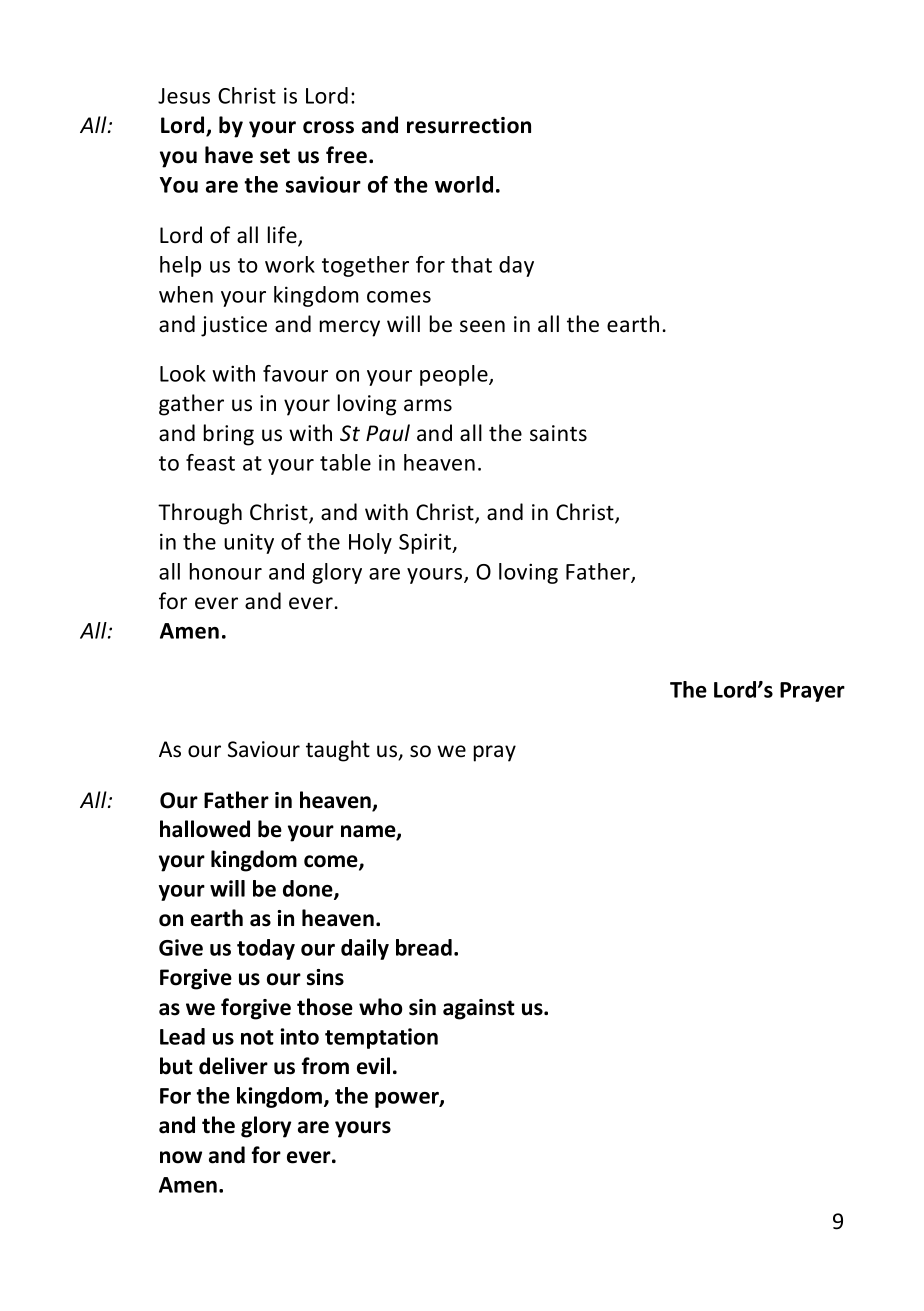  What do you see at coordinates (469, 125) in the document?
I see `resurrection` at bounding box center [469, 125].
